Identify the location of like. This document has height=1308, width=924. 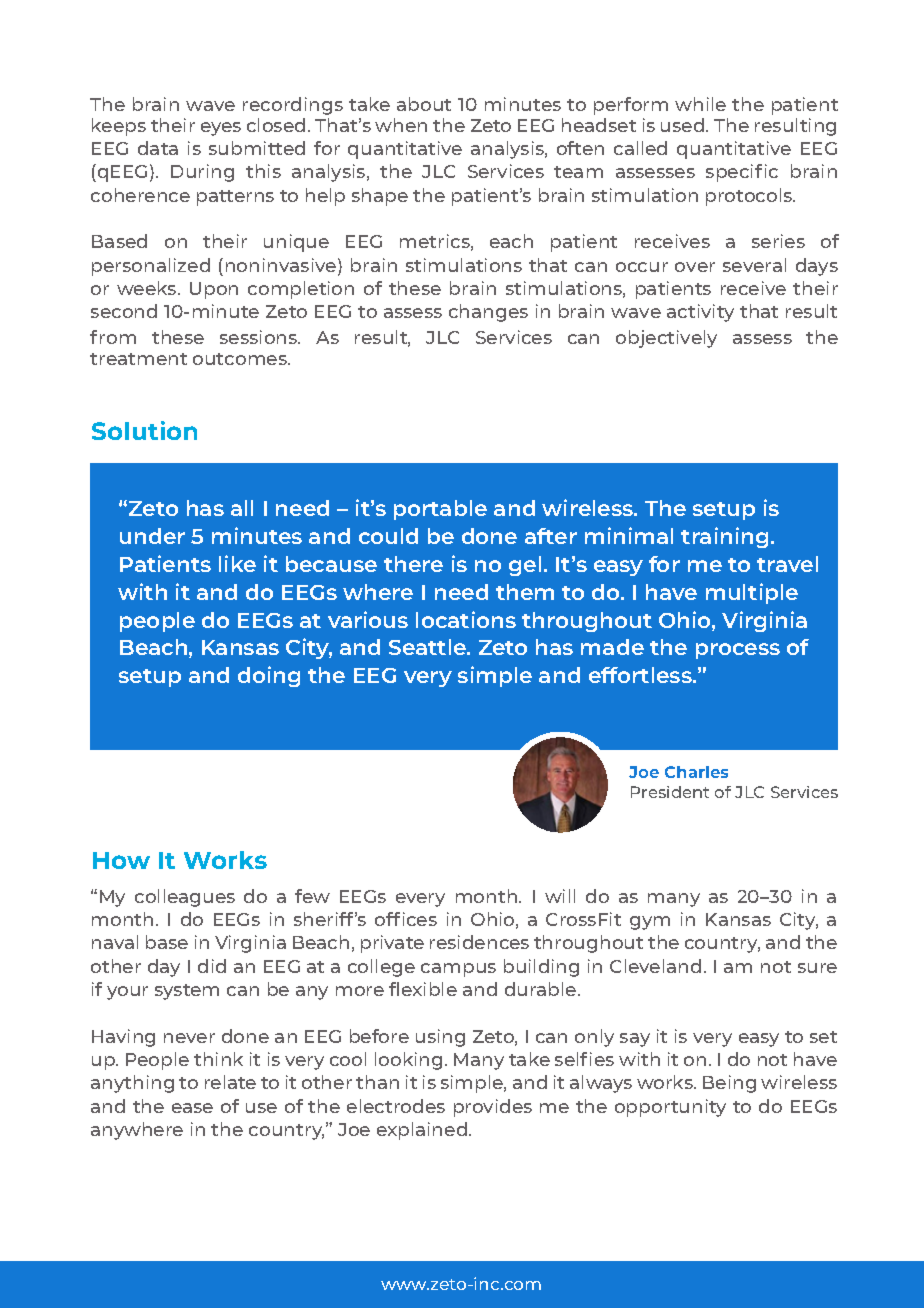
(237, 563).
